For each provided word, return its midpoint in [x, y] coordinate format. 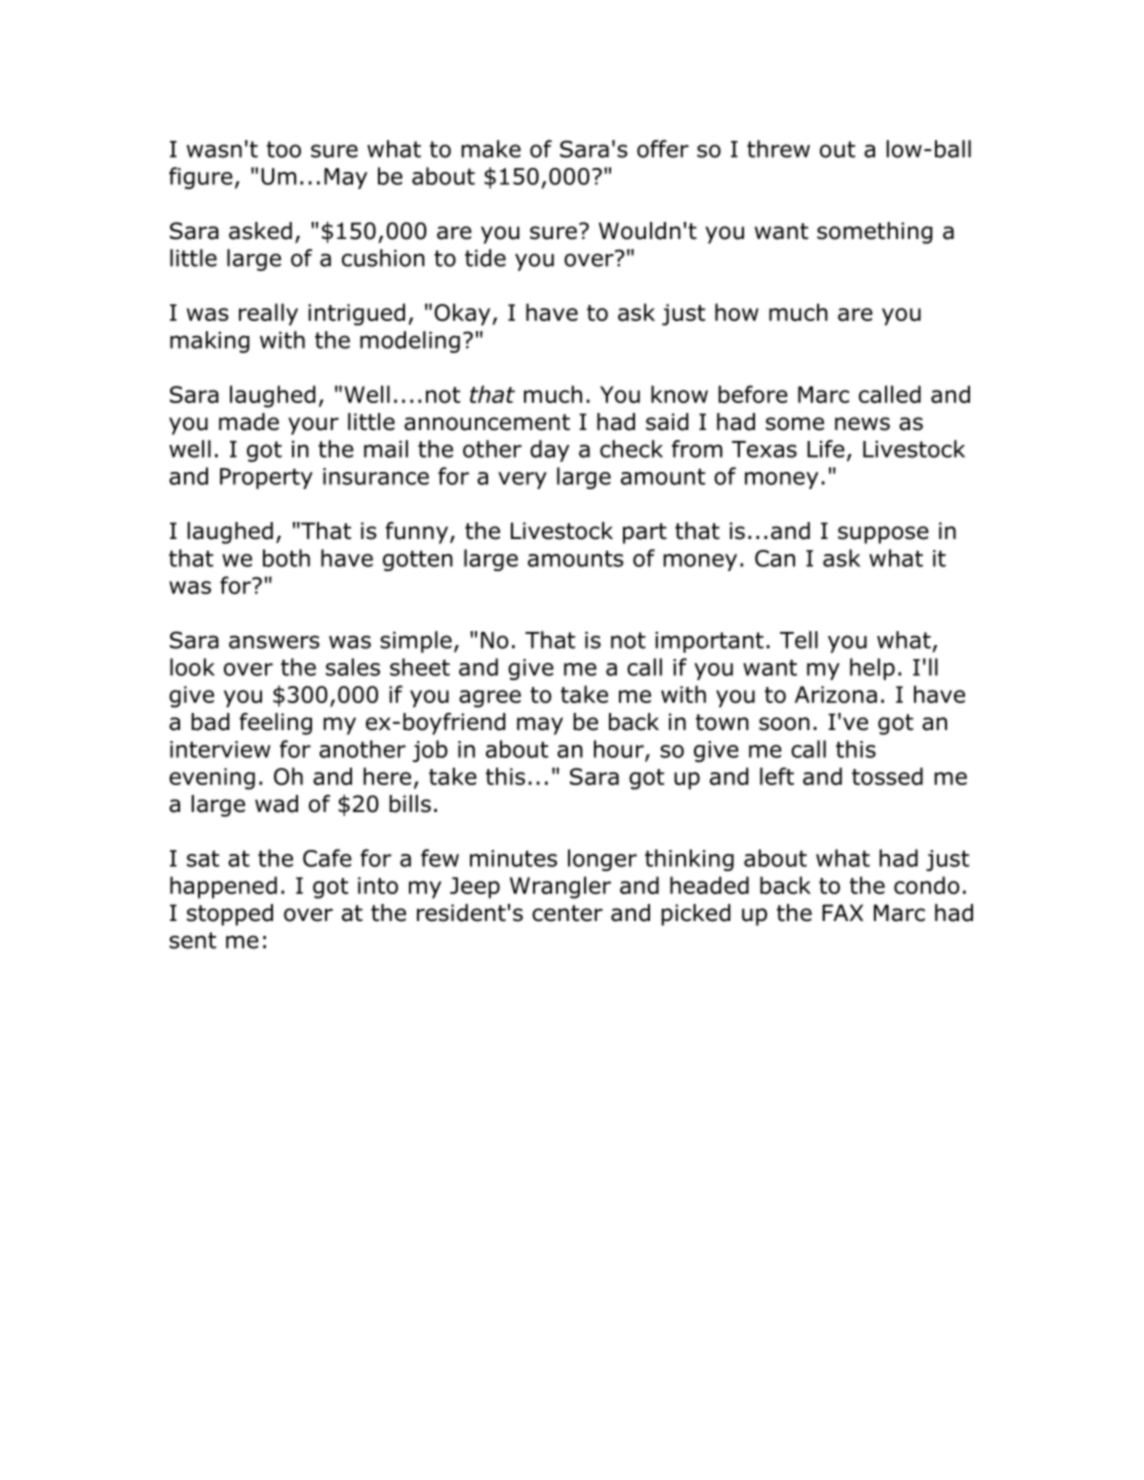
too [284, 149]
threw [778, 149]
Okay [463, 314]
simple [416, 642]
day [549, 451]
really [268, 314]
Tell [799, 640]
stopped [230, 915]
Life [826, 449]
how [736, 312]
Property [266, 478]
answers [274, 642]
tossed [887, 776]
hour [620, 750]
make [491, 149]
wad [276, 804]
